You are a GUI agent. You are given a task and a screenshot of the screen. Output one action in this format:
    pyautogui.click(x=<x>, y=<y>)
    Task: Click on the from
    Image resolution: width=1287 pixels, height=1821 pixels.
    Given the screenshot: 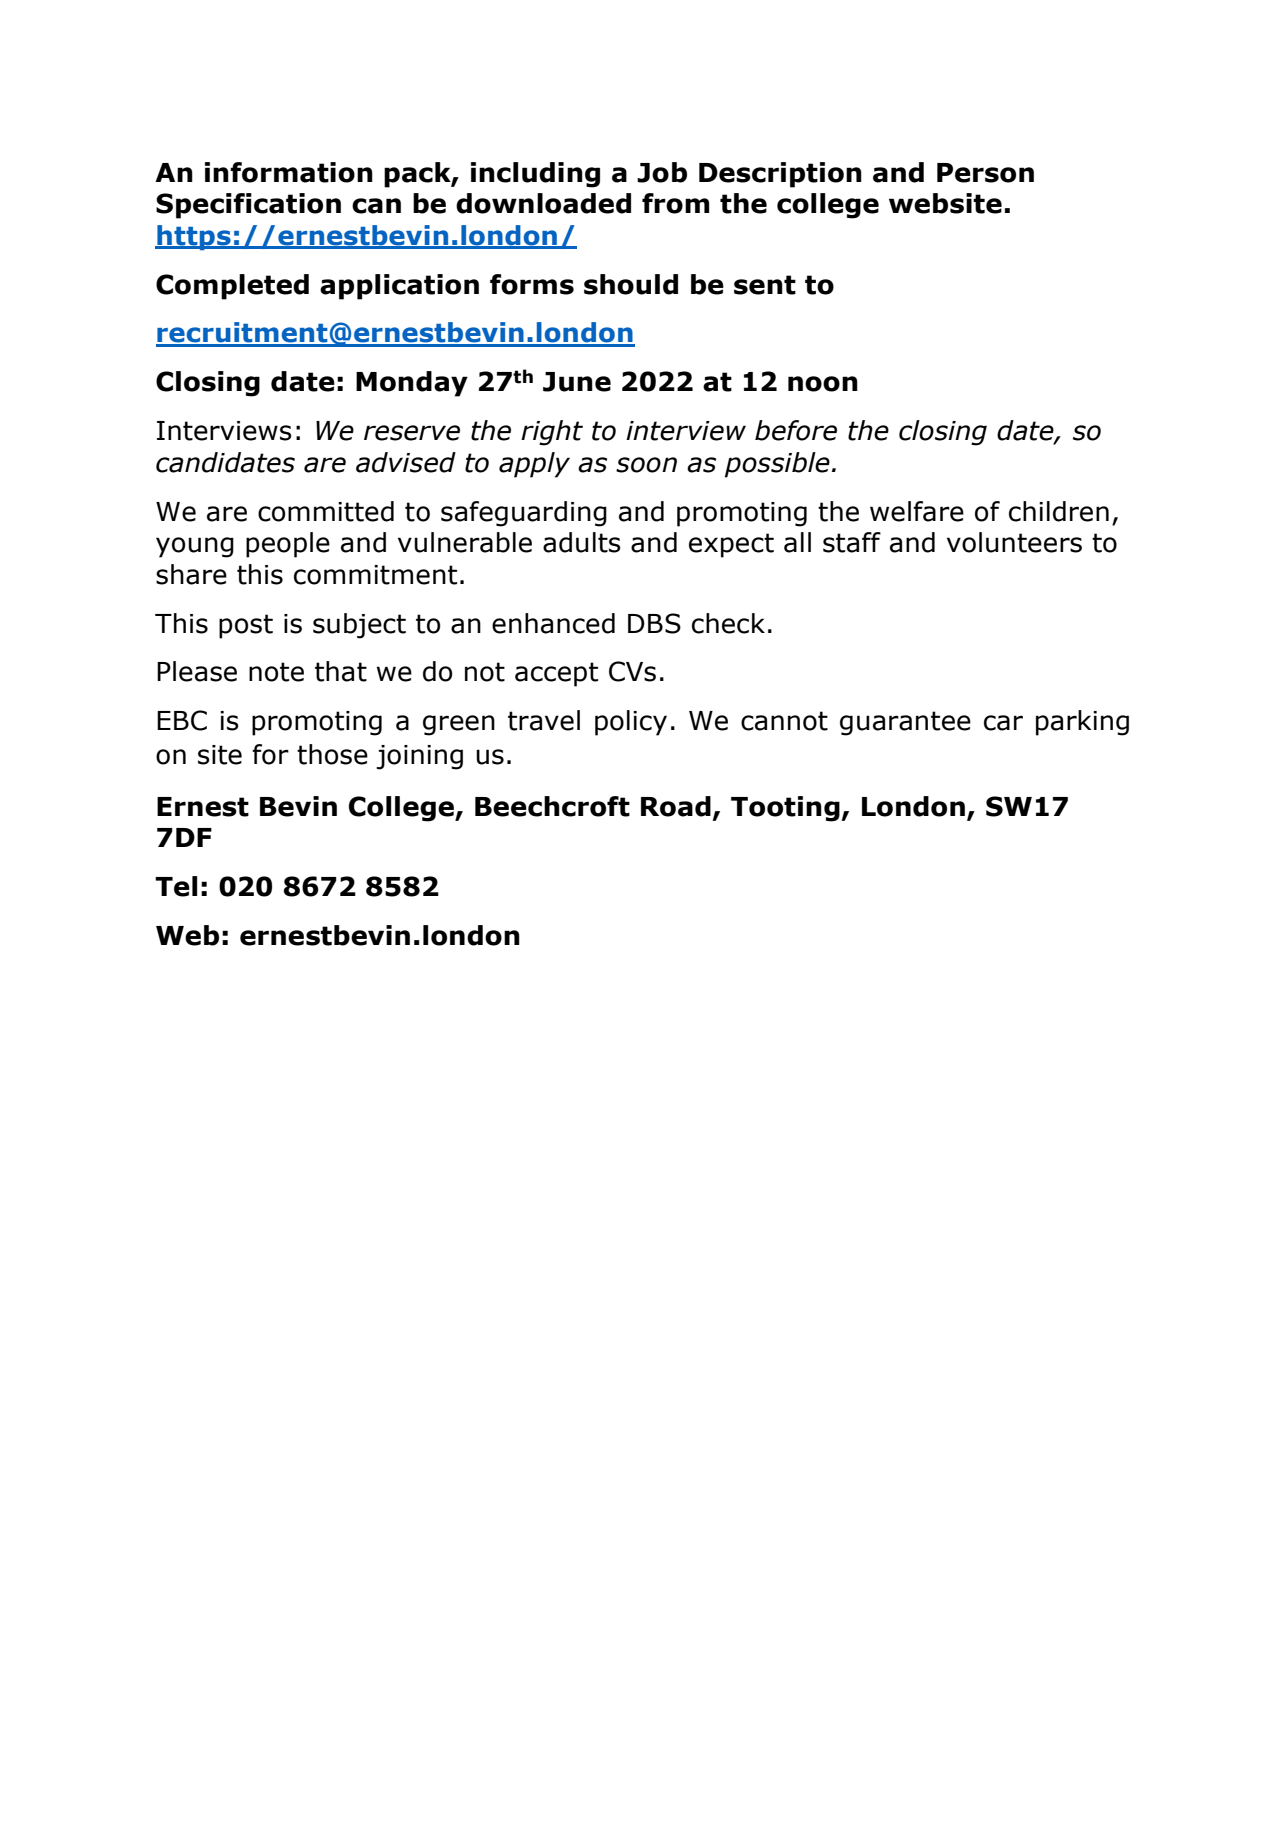 What is the action you would take?
    pyautogui.click(x=676, y=203)
